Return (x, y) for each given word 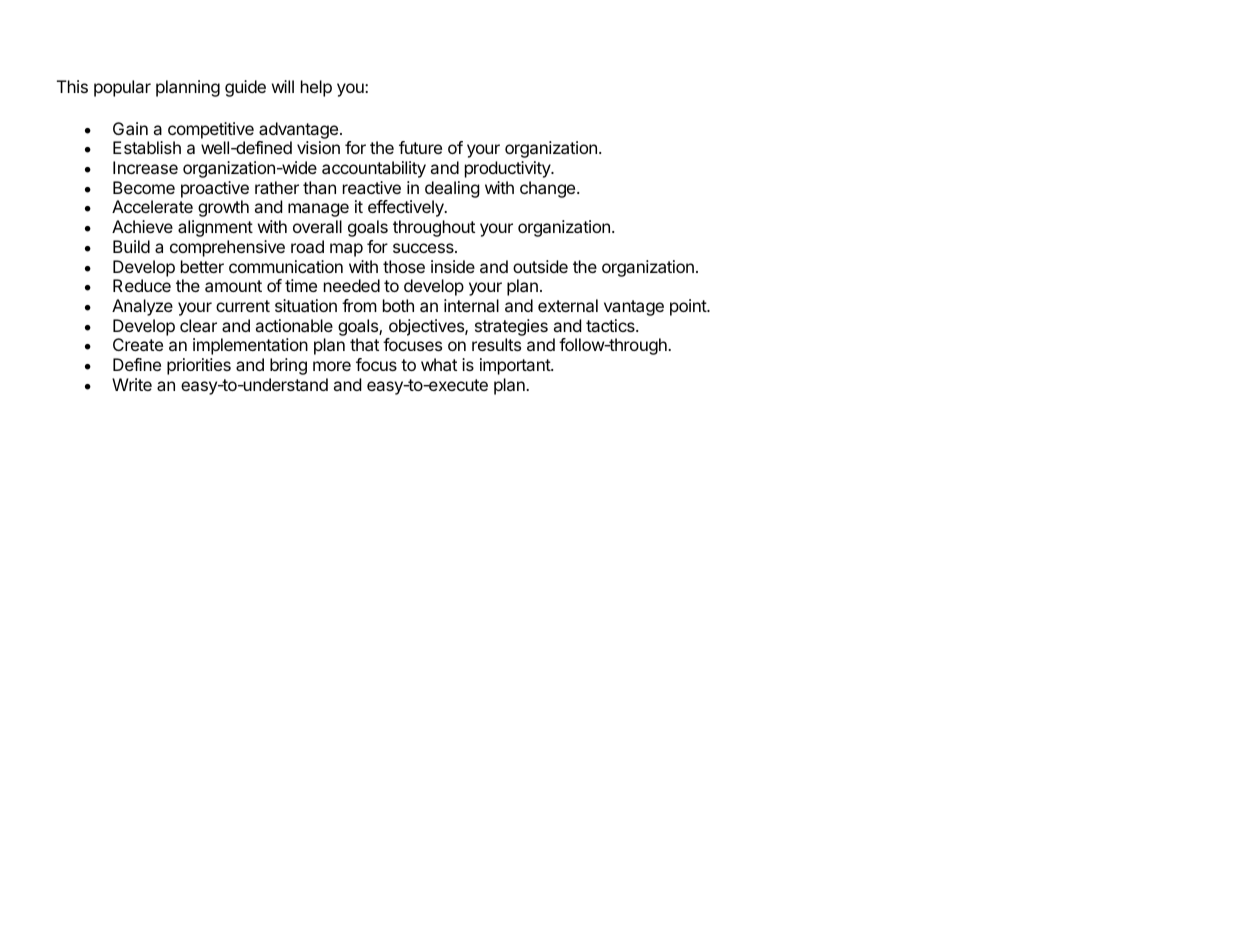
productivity (508, 169)
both (398, 305)
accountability (374, 169)
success (424, 248)
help (316, 88)
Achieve (142, 226)
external (568, 305)
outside (540, 266)
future (420, 147)
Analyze (142, 307)
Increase (145, 167)
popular (122, 88)
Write (132, 384)
